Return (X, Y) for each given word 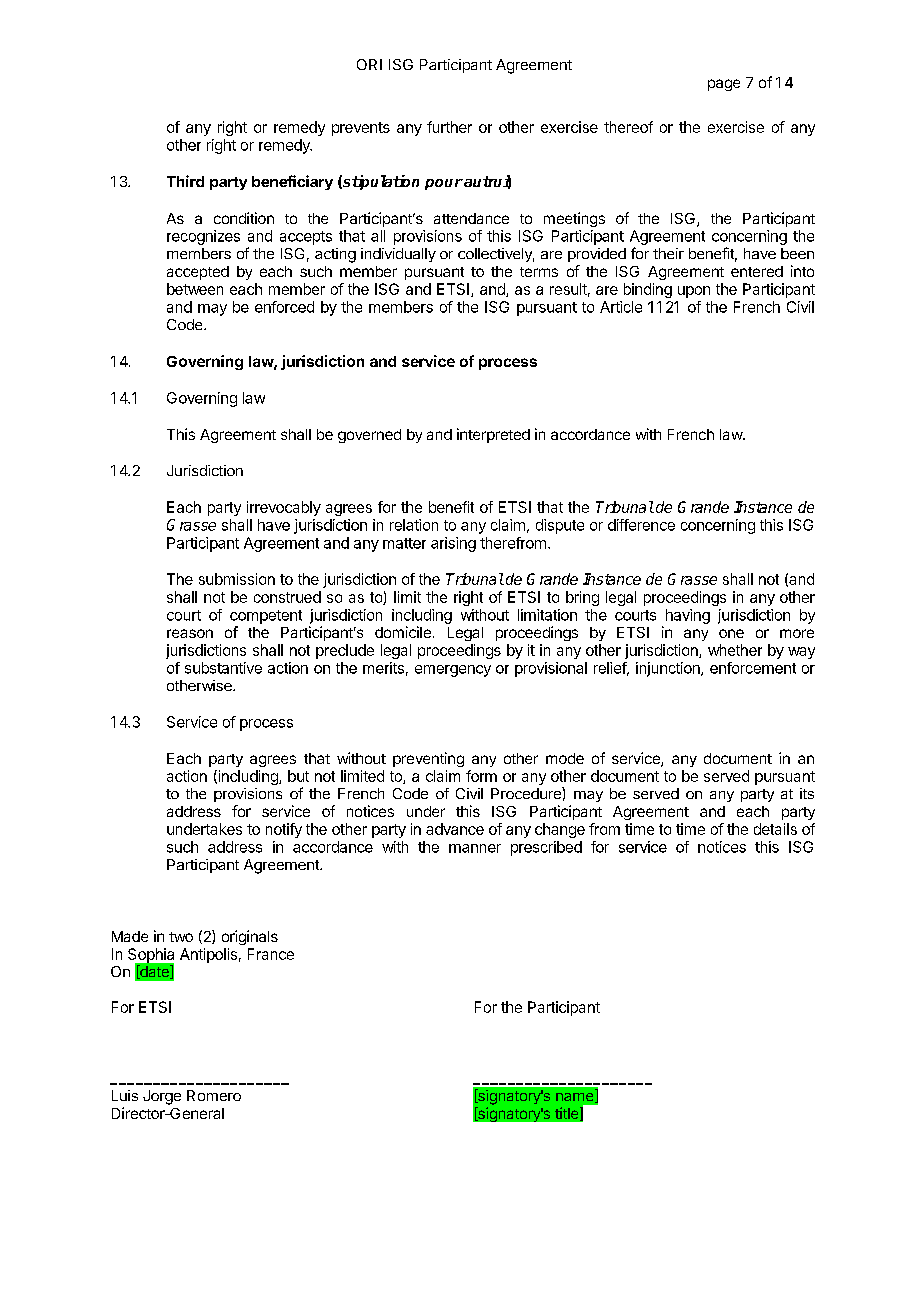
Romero (214, 1095)
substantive (223, 668)
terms (539, 272)
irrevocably (284, 508)
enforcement (753, 668)
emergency (453, 671)
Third (185, 181)
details (775, 829)
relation (414, 525)
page (724, 85)
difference (641, 525)
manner (475, 848)
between (195, 289)
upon (694, 292)
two (181, 937)
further (449, 127)
